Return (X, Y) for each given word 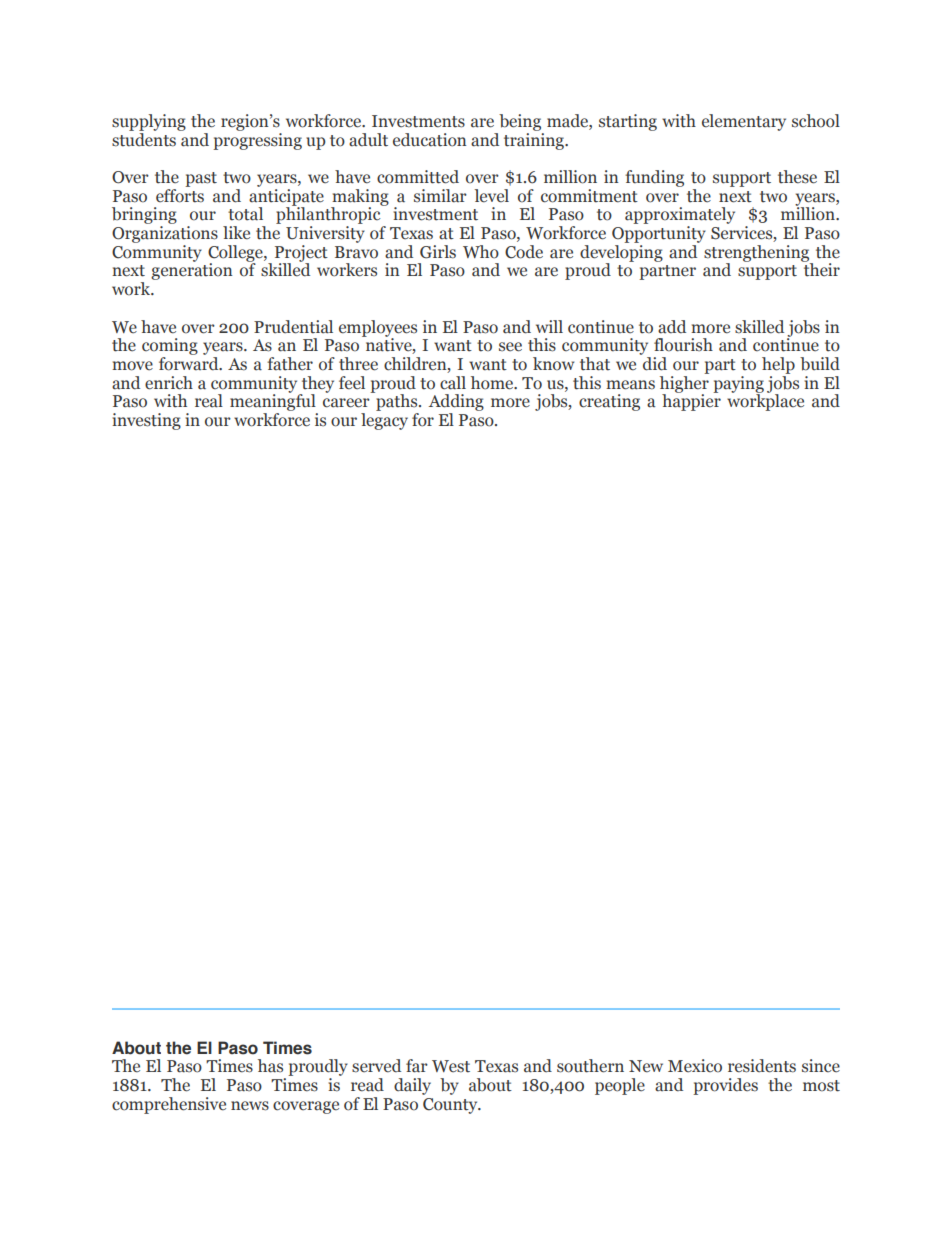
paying (738, 385)
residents (762, 1066)
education (430, 140)
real (209, 401)
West (451, 1066)
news (250, 1106)
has (270, 1066)
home (493, 383)
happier (691, 401)
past (201, 179)
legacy (384, 421)
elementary (744, 122)
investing (146, 421)
